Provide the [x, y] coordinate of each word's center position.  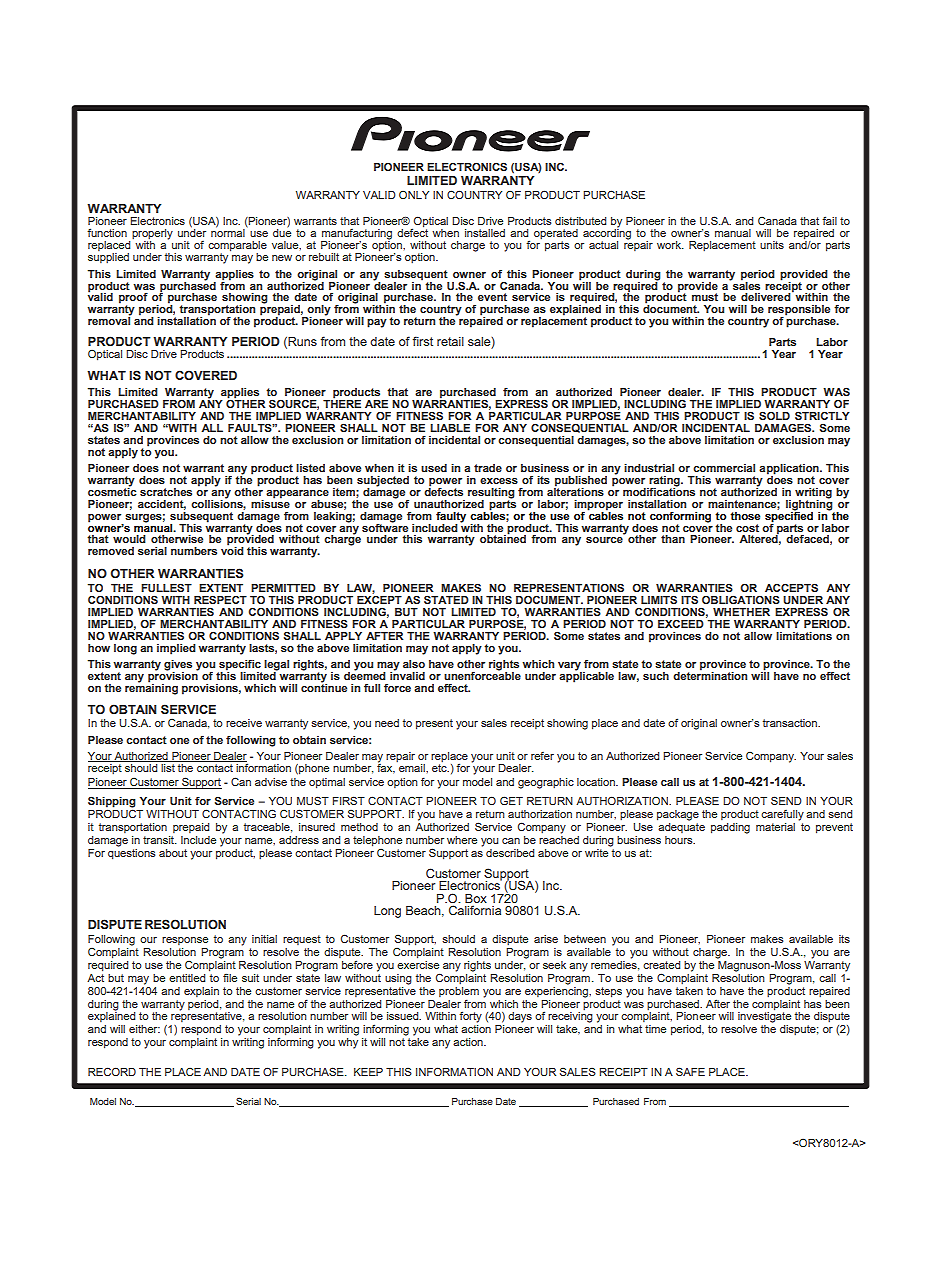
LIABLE [450, 428]
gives [178, 666]
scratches [166, 492]
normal [228, 232]
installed [485, 233]
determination [710, 674]
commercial [724, 468]
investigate [764, 1016]
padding [730, 828]
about [173, 853]
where [462, 840]
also [414, 664]
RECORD [112, 1071]
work [670, 245]
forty [470, 1017]
